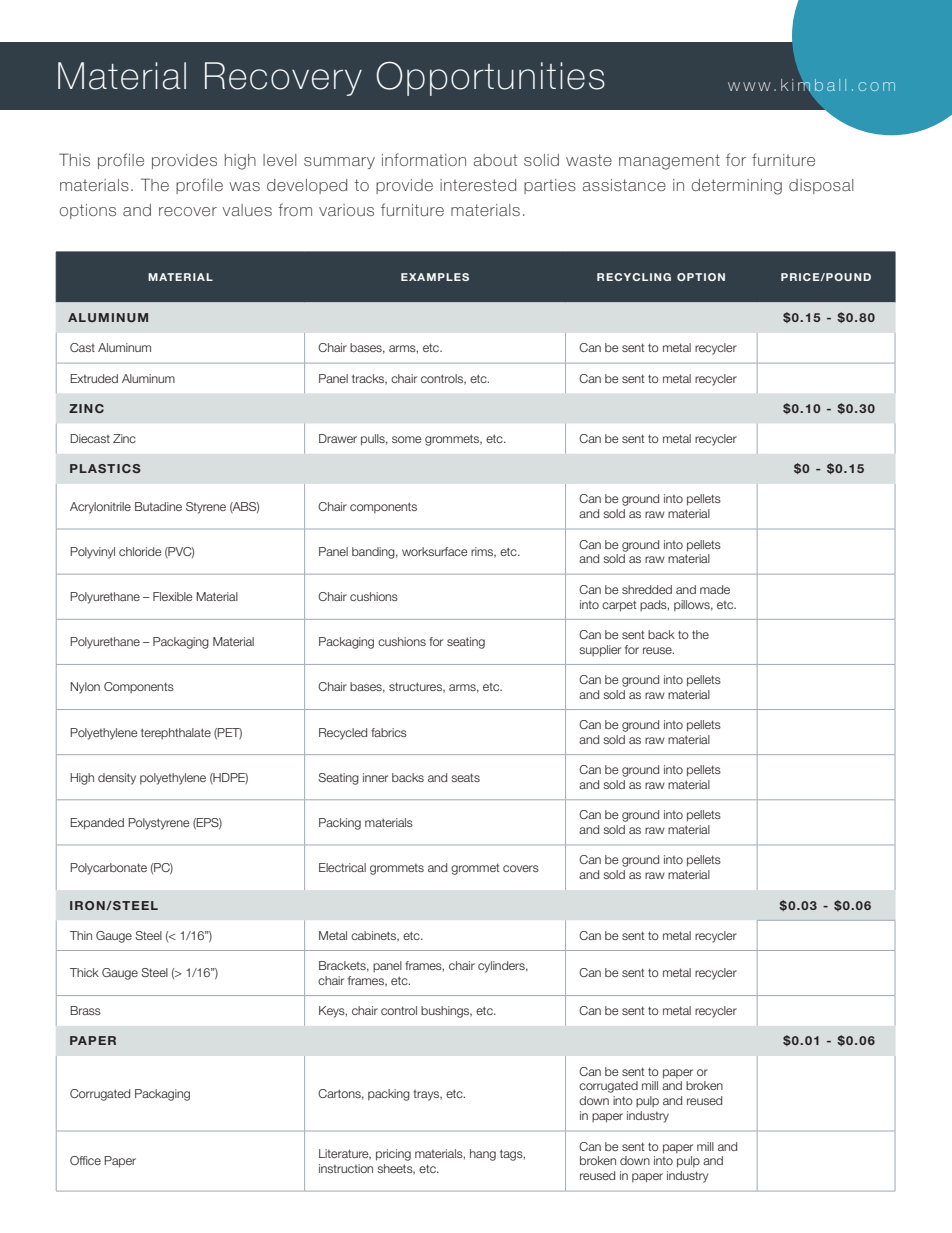  What do you see at coordinates (465, 777) in the screenshot?
I see `seats` at bounding box center [465, 777].
